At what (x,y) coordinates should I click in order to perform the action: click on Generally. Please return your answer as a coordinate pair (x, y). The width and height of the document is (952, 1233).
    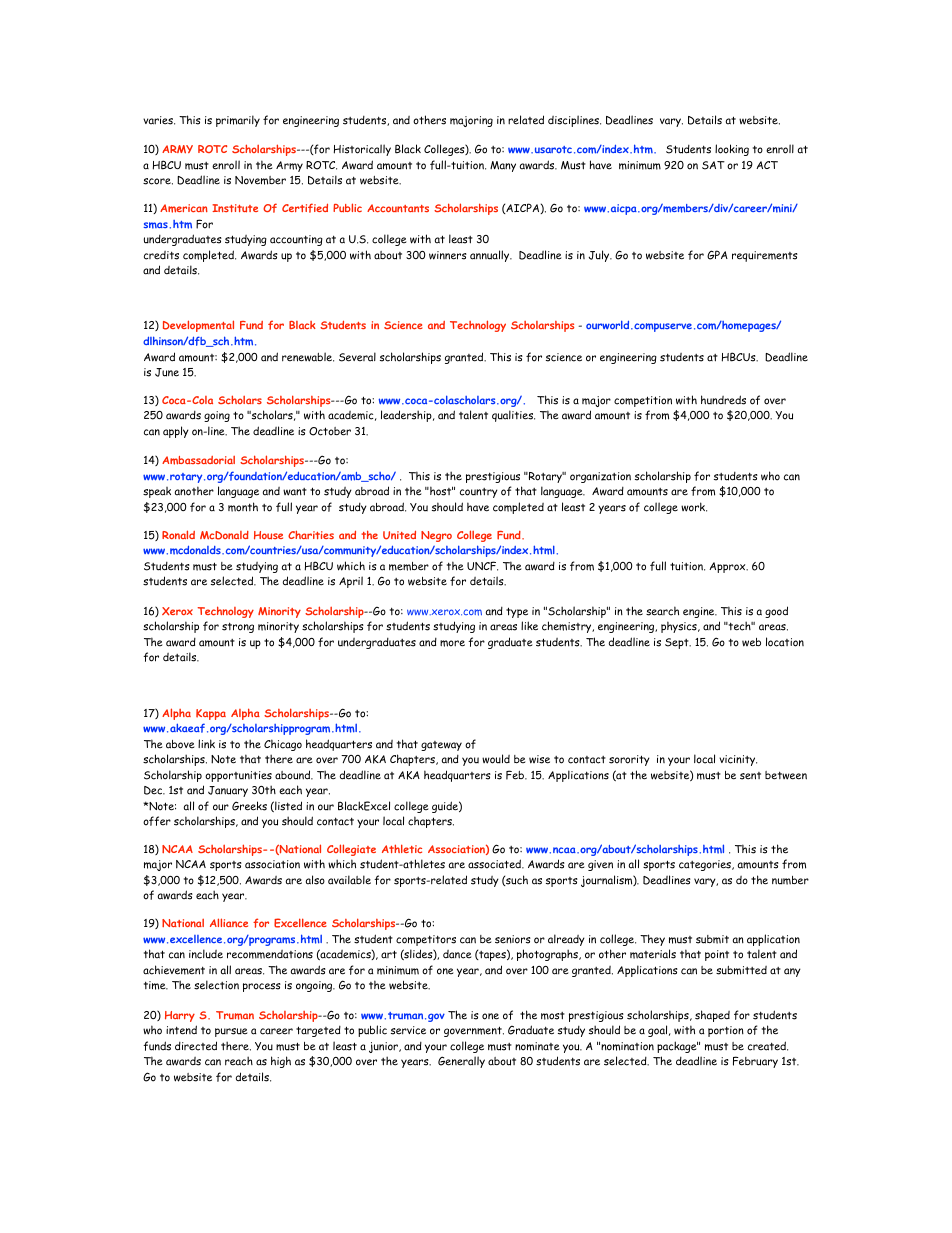
    Looking at the image, I should click on (461, 1062).
